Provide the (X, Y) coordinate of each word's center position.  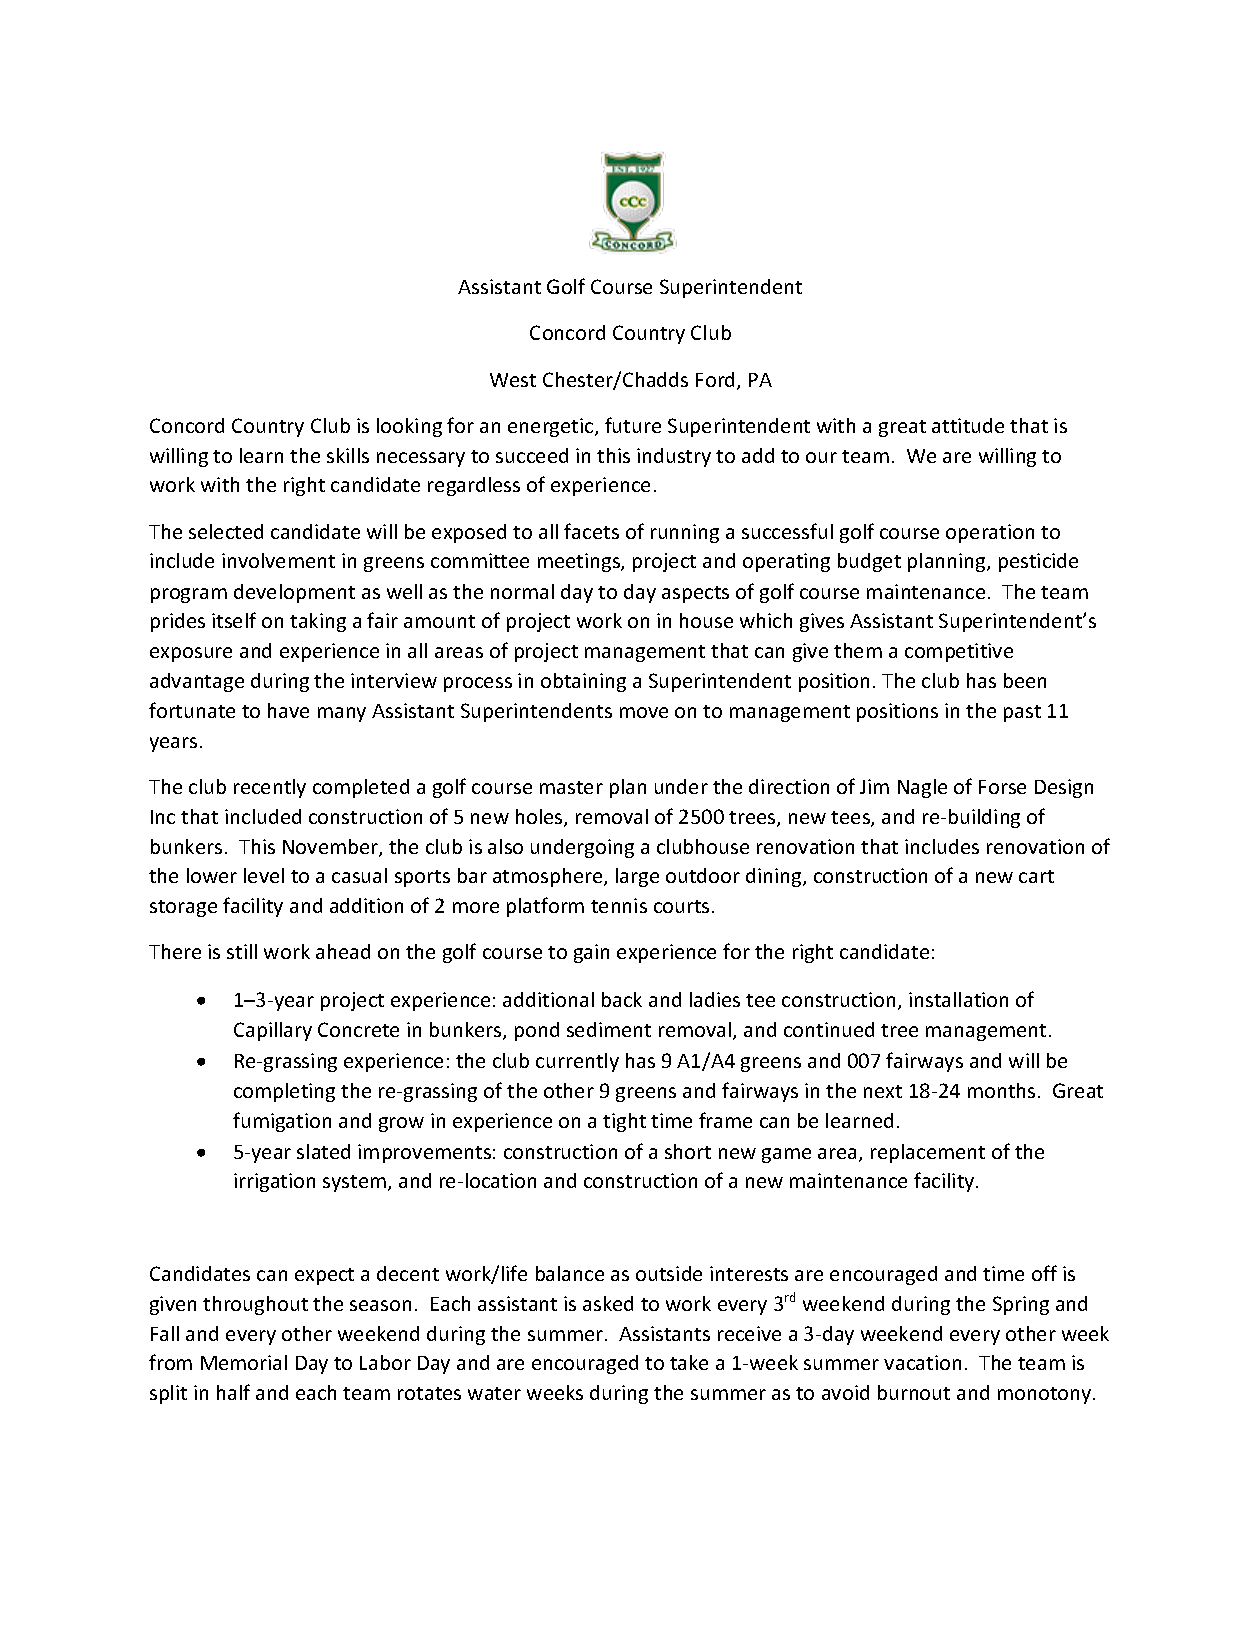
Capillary (273, 1031)
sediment (609, 1029)
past (1022, 713)
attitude (968, 425)
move (644, 712)
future (633, 425)
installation (958, 999)
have (288, 710)
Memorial (244, 1362)
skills (348, 455)
